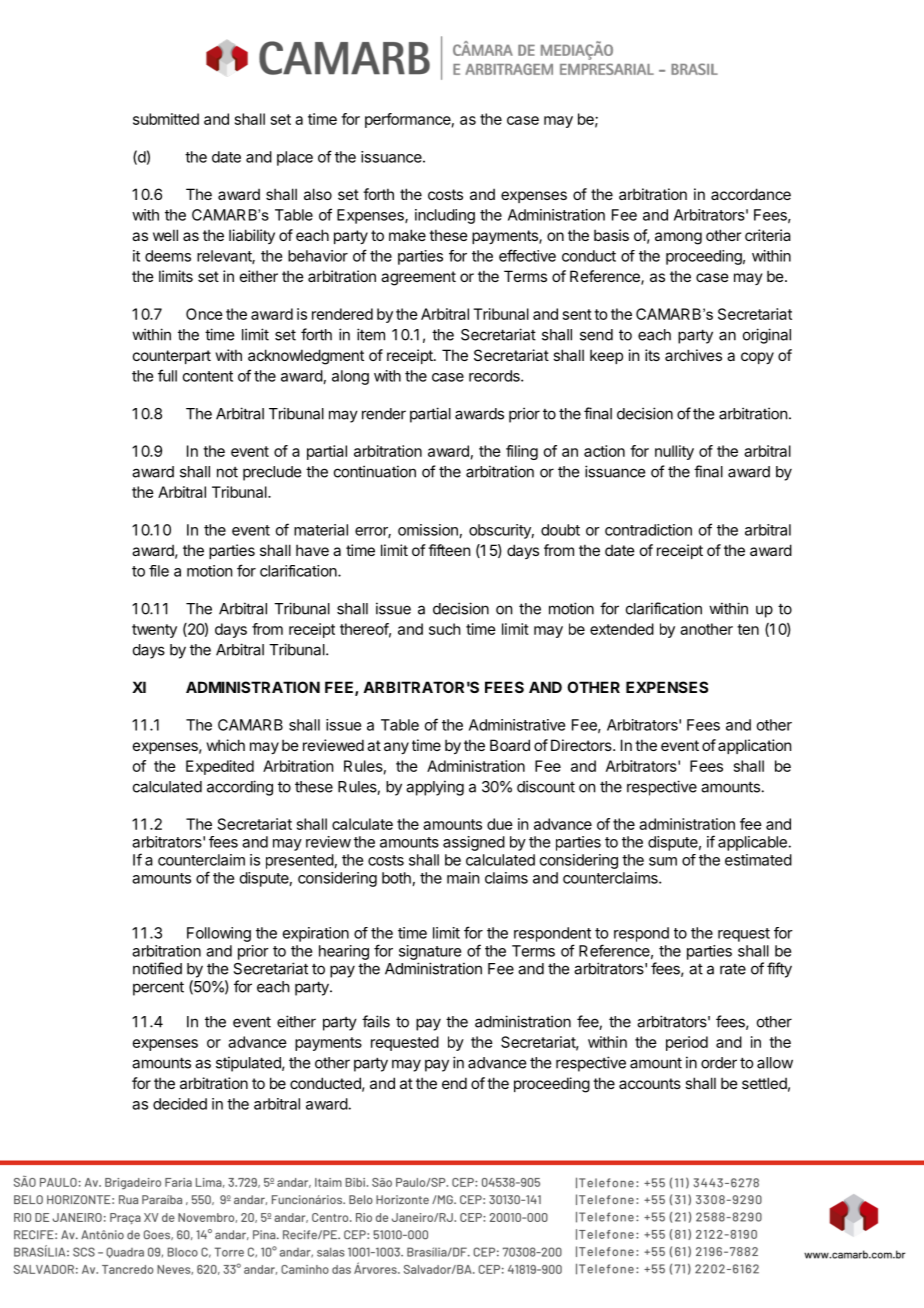 The width and height of the screenshot is (924, 1308). What do you see at coordinates (180, 1104) in the screenshot?
I see `decided` at bounding box center [180, 1104].
